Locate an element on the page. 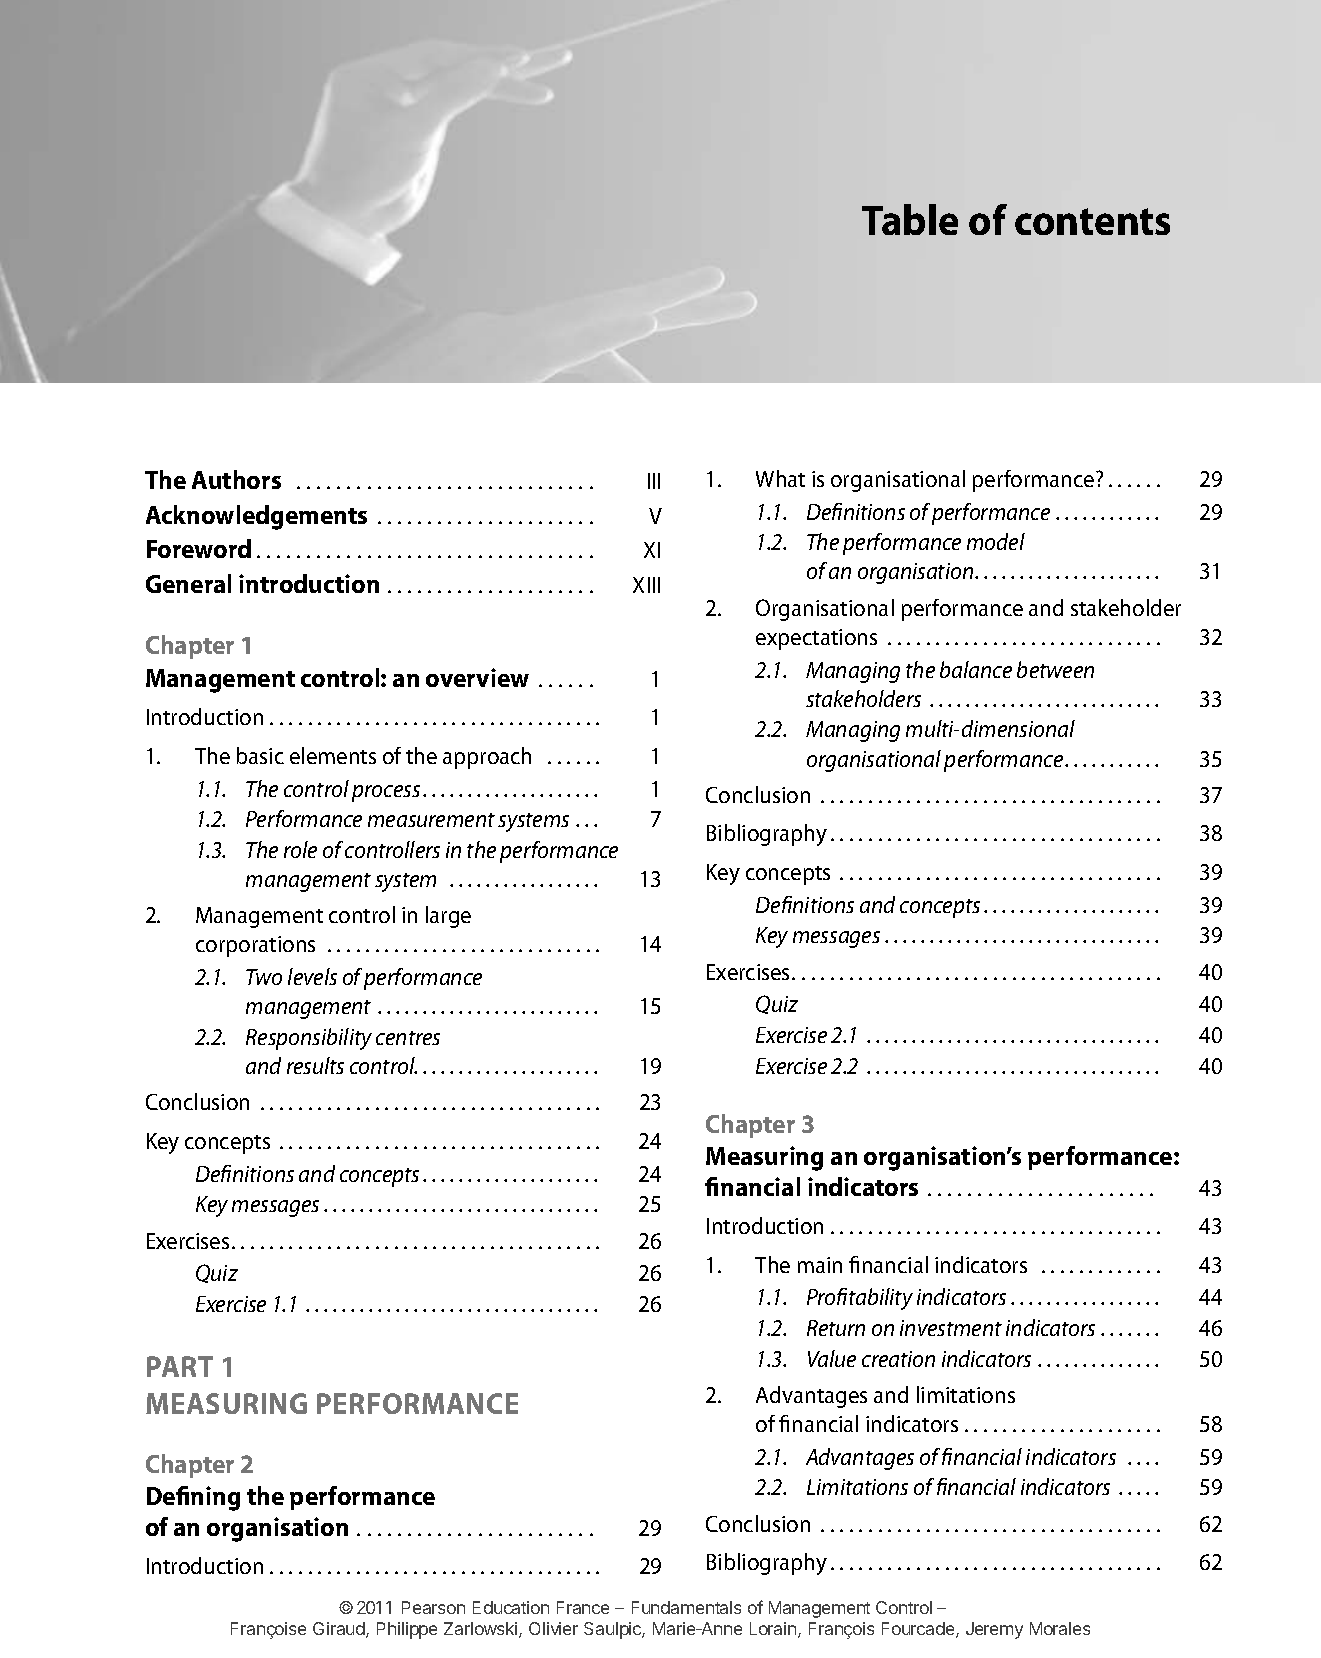 This document has height=1658, width=1321. balance is located at coordinates (976, 669).
